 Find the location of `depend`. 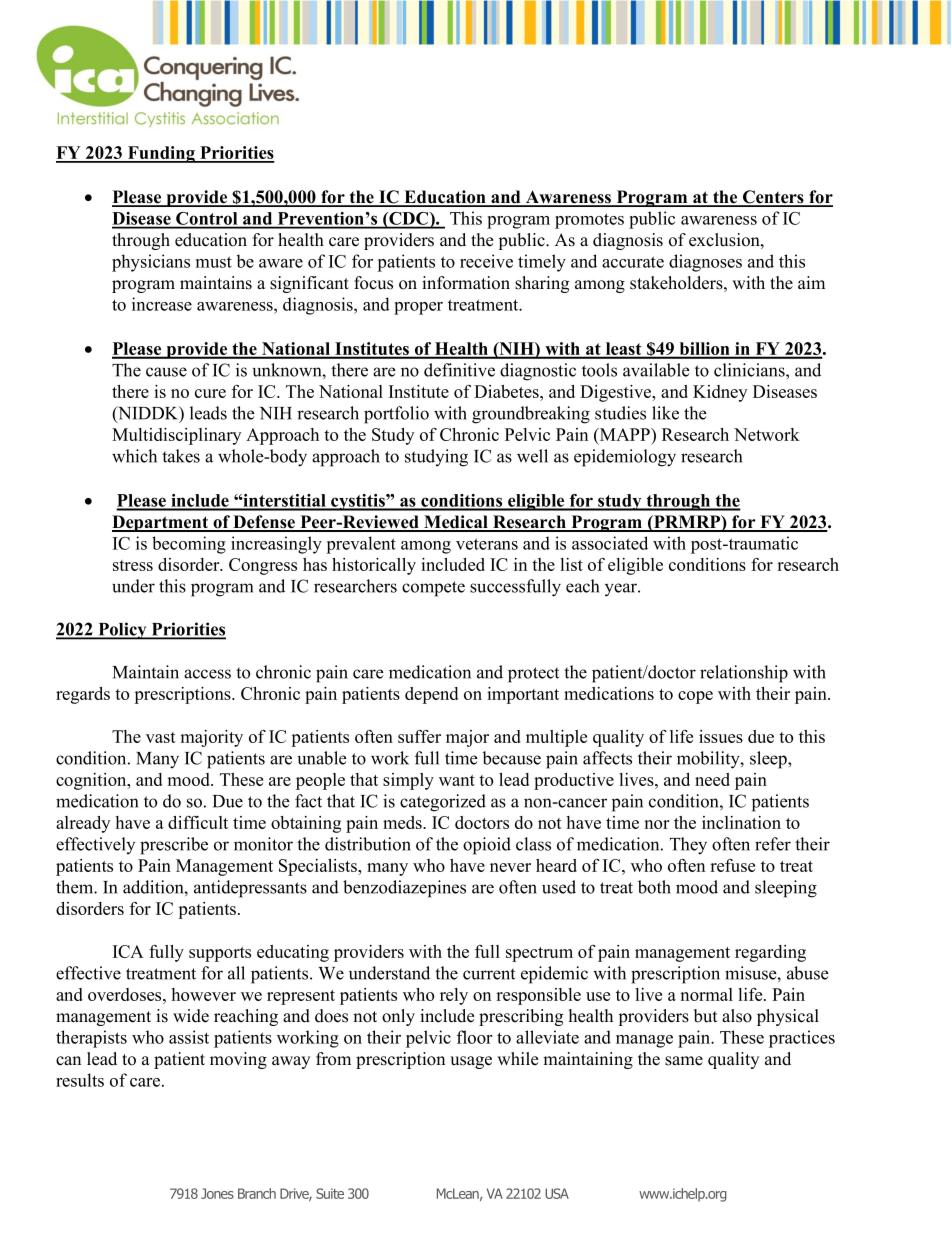

depend is located at coordinates (431, 695).
